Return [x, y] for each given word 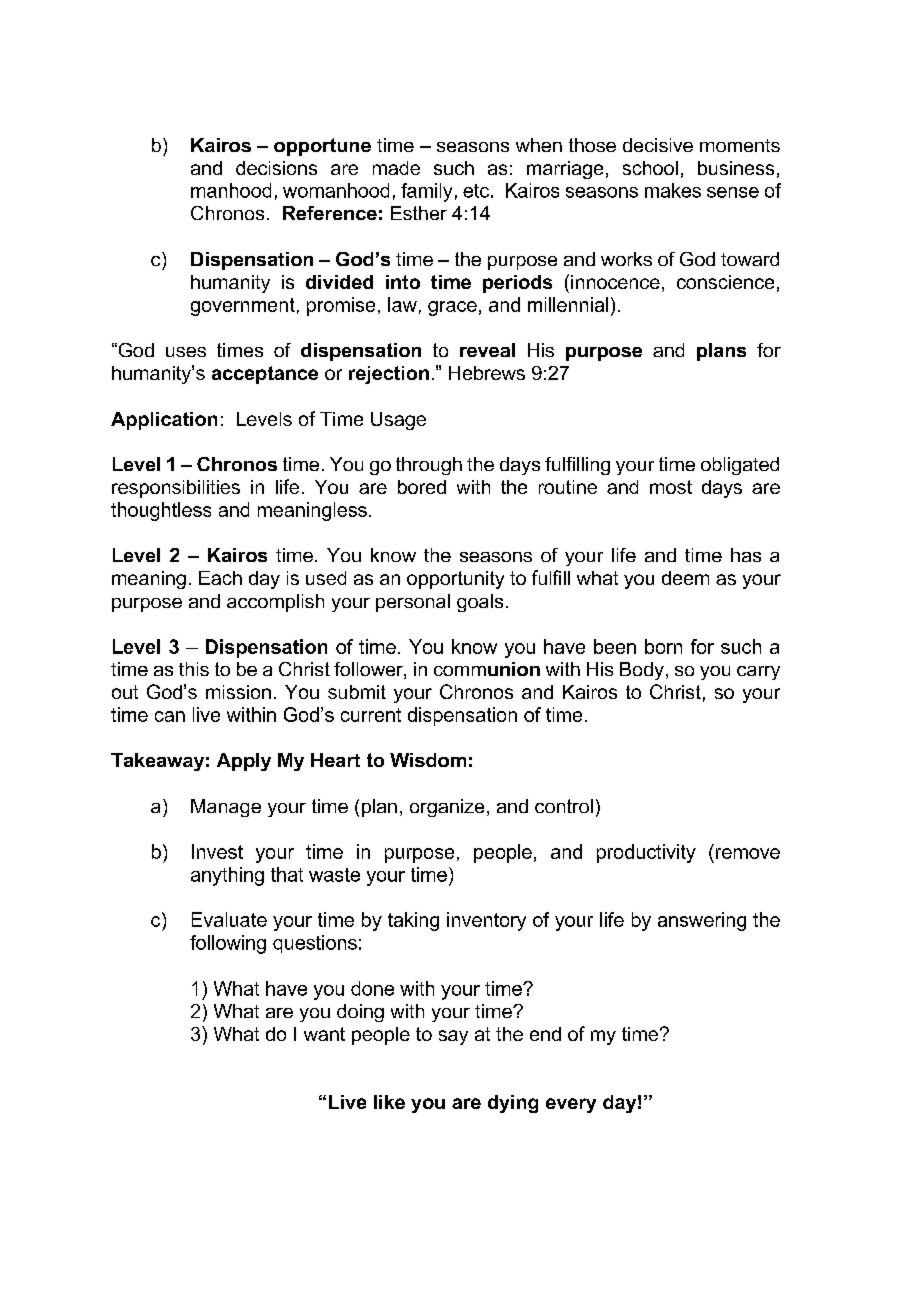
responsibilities [176, 489]
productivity [646, 853]
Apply [244, 762]
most [671, 487]
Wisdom [428, 760]
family [426, 192]
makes [673, 190]
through [429, 466]
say [453, 1037]
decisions [276, 168]
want [324, 1034]
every [571, 1105]
